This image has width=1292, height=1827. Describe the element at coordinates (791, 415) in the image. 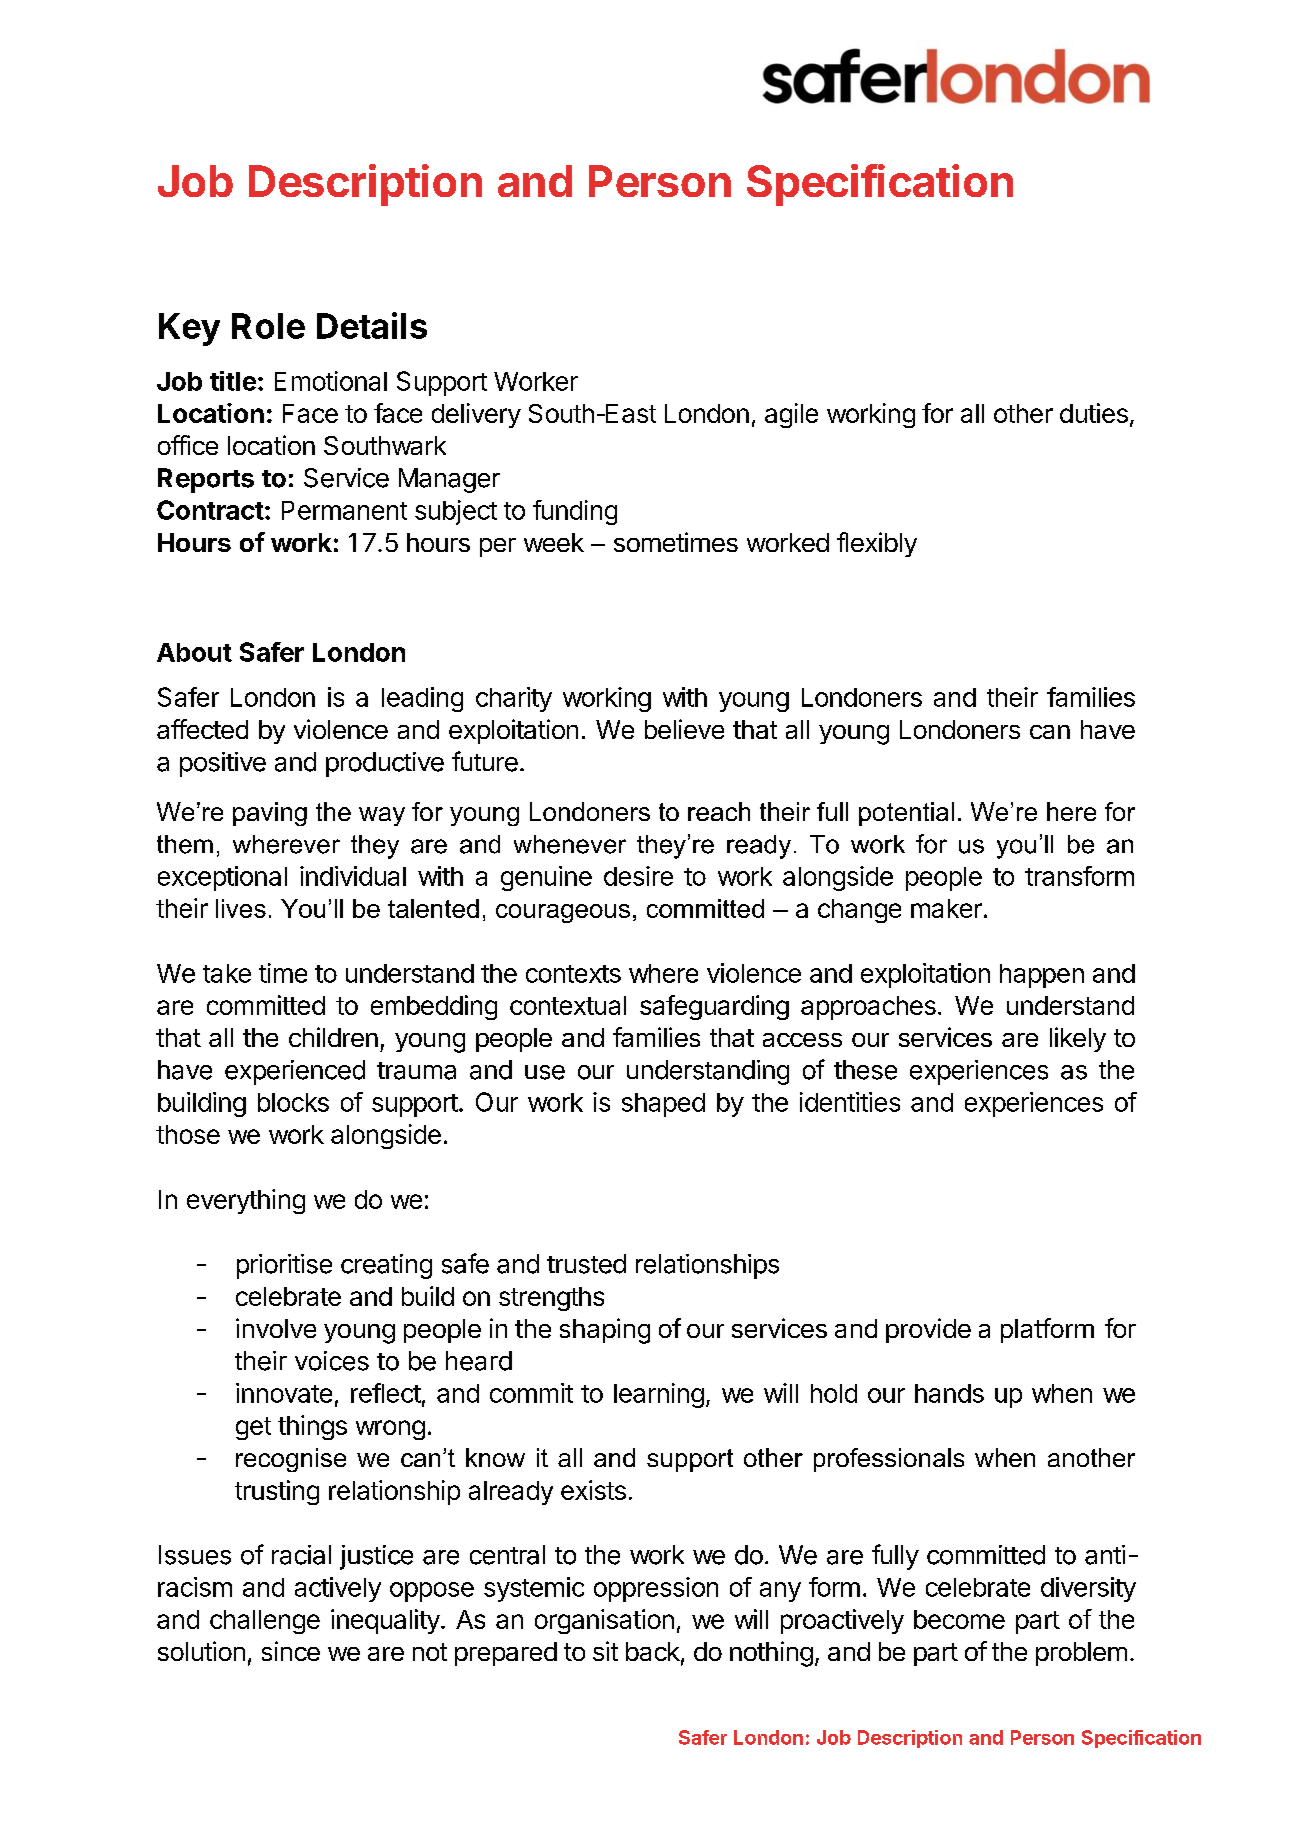

I see `agile` at that location.
